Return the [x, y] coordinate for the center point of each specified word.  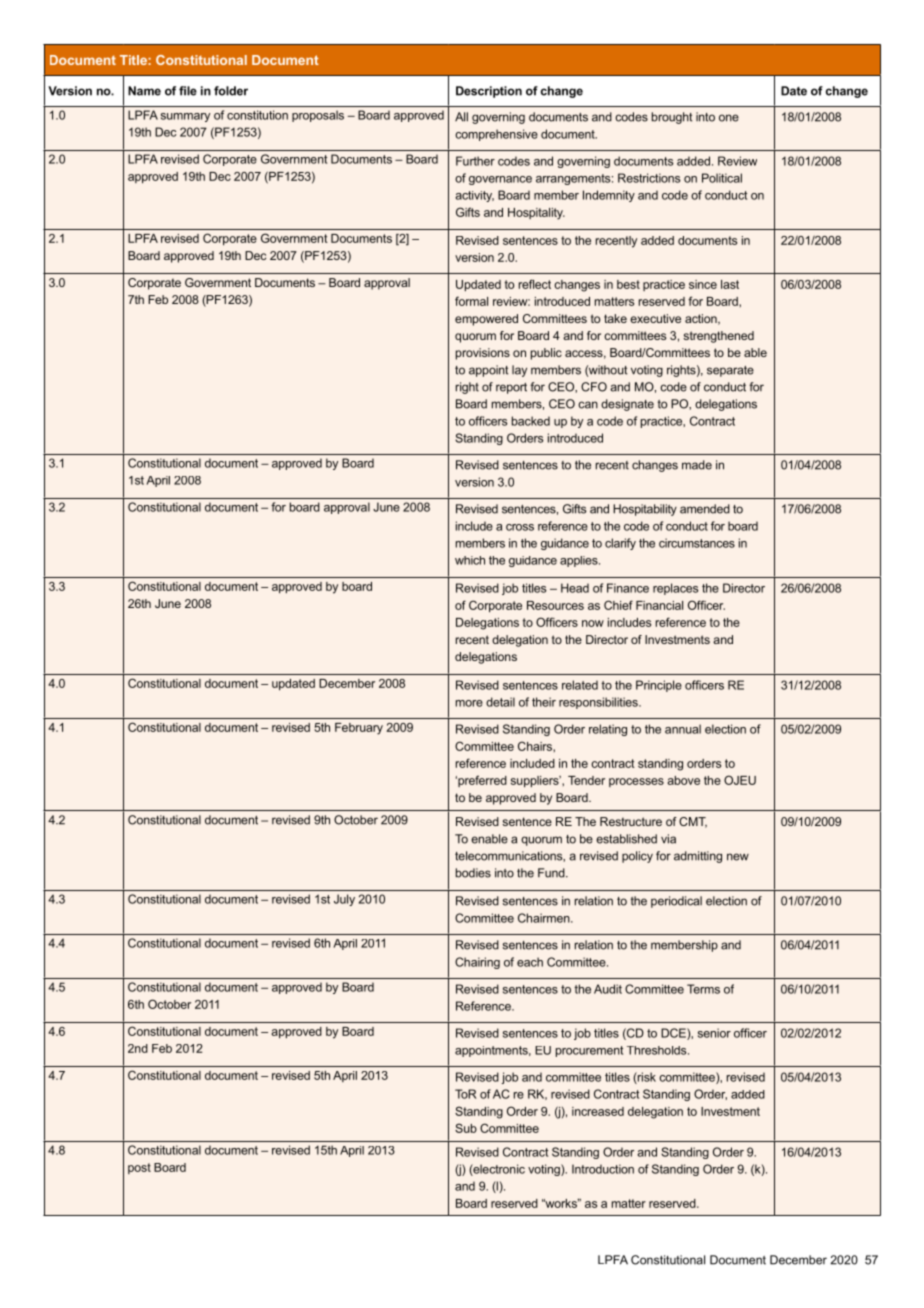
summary [185, 117]
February [359, 729]
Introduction [603, 1169]
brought [672, 118]
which [470, 560]
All [461, 117]
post [139, 1168]
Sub [466, 1128]
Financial [659, 605]
